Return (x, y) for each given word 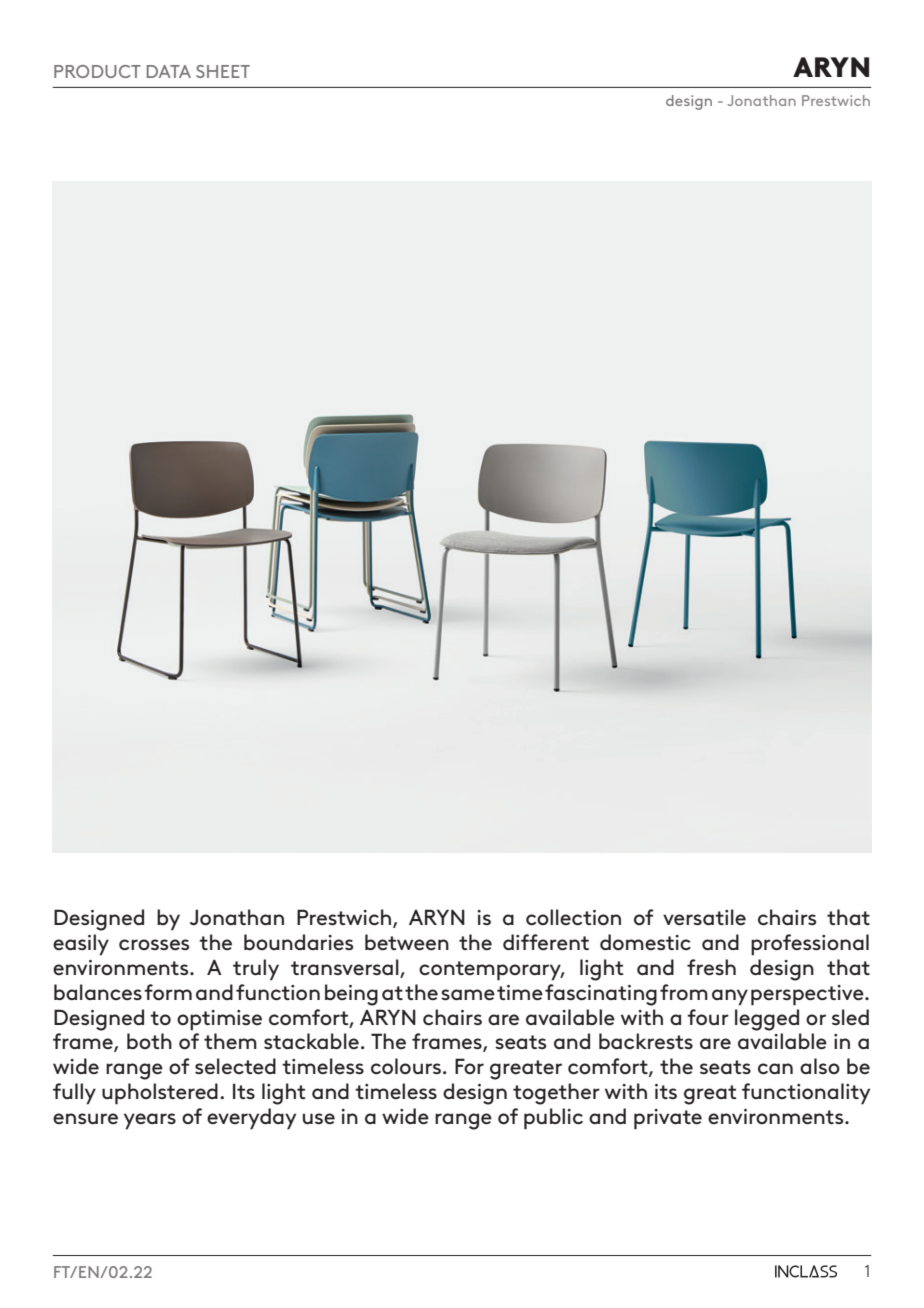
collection (573, 917)
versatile (704, 917)
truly (256, 970)
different (546, 942)
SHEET (223, 71)
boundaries (298, 942)
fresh (711, 967)
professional (810, 945)
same (468, 994)
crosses (154, 944)
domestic (645, 942)
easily (81, 945)
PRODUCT (97, 71)
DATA (169, 71)
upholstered (160, 1094)
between (407, 942)
